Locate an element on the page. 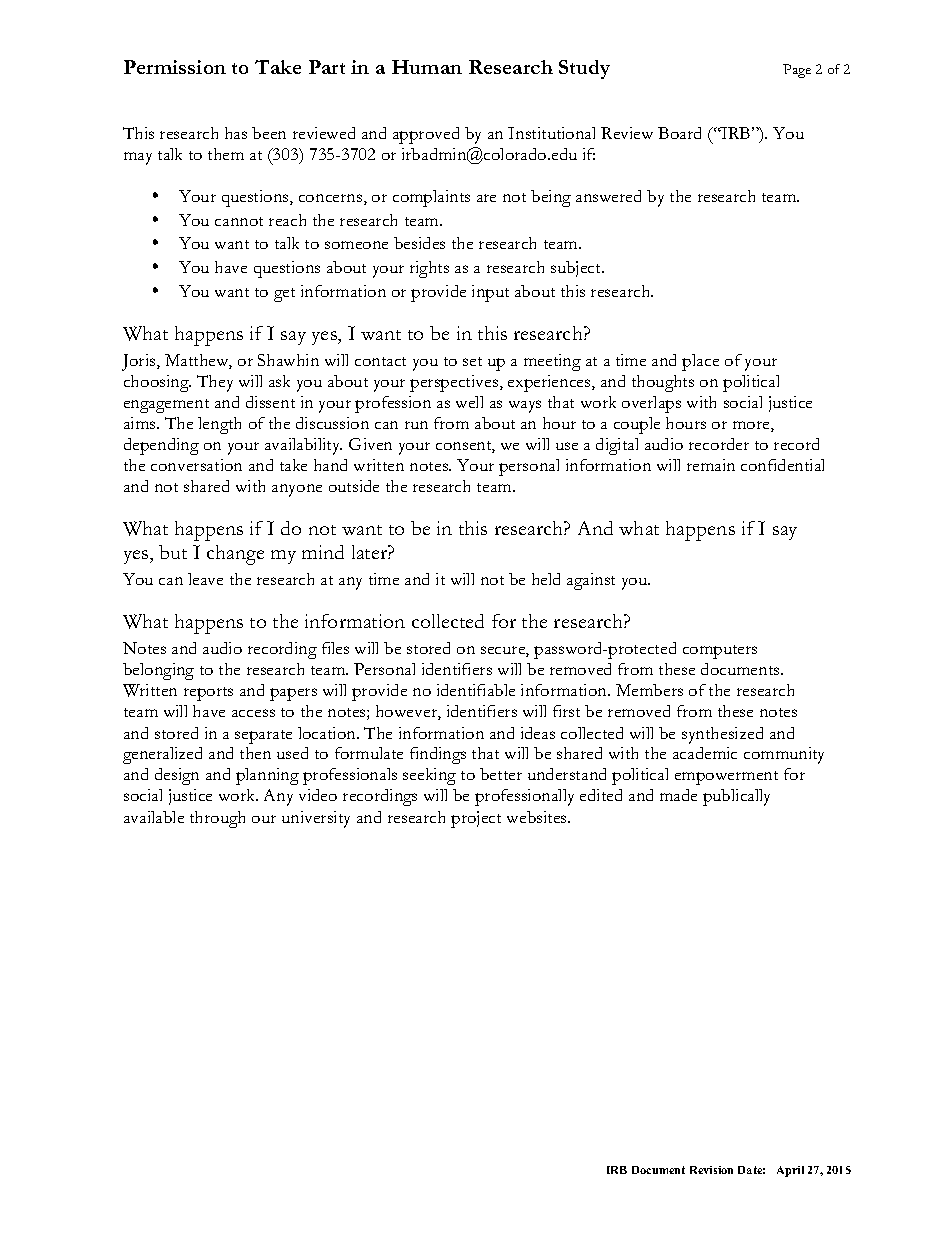  identifiable is located at coordinates (476, 690).
